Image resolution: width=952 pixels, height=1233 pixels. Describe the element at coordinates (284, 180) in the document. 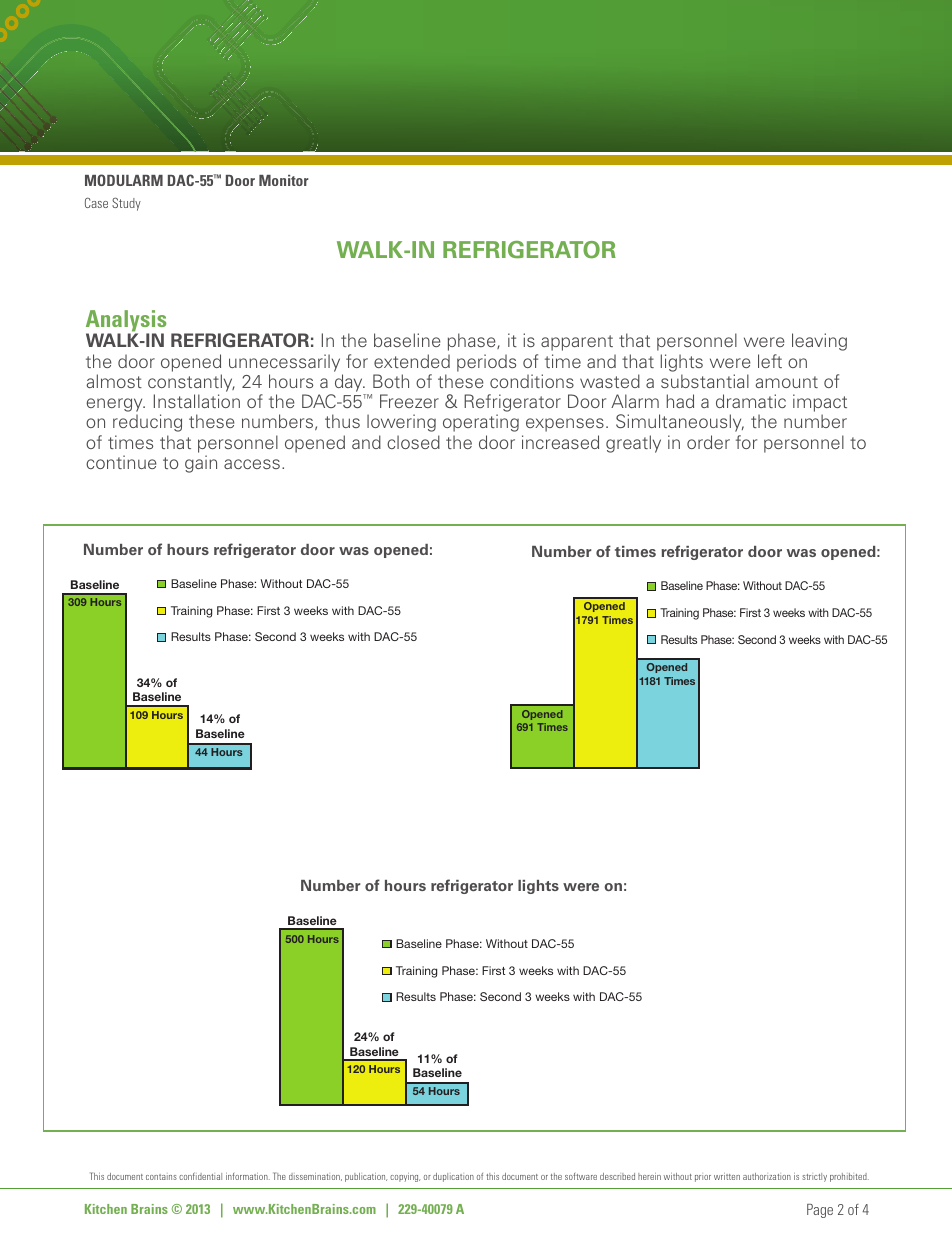

I see `Monitor` at that location.
